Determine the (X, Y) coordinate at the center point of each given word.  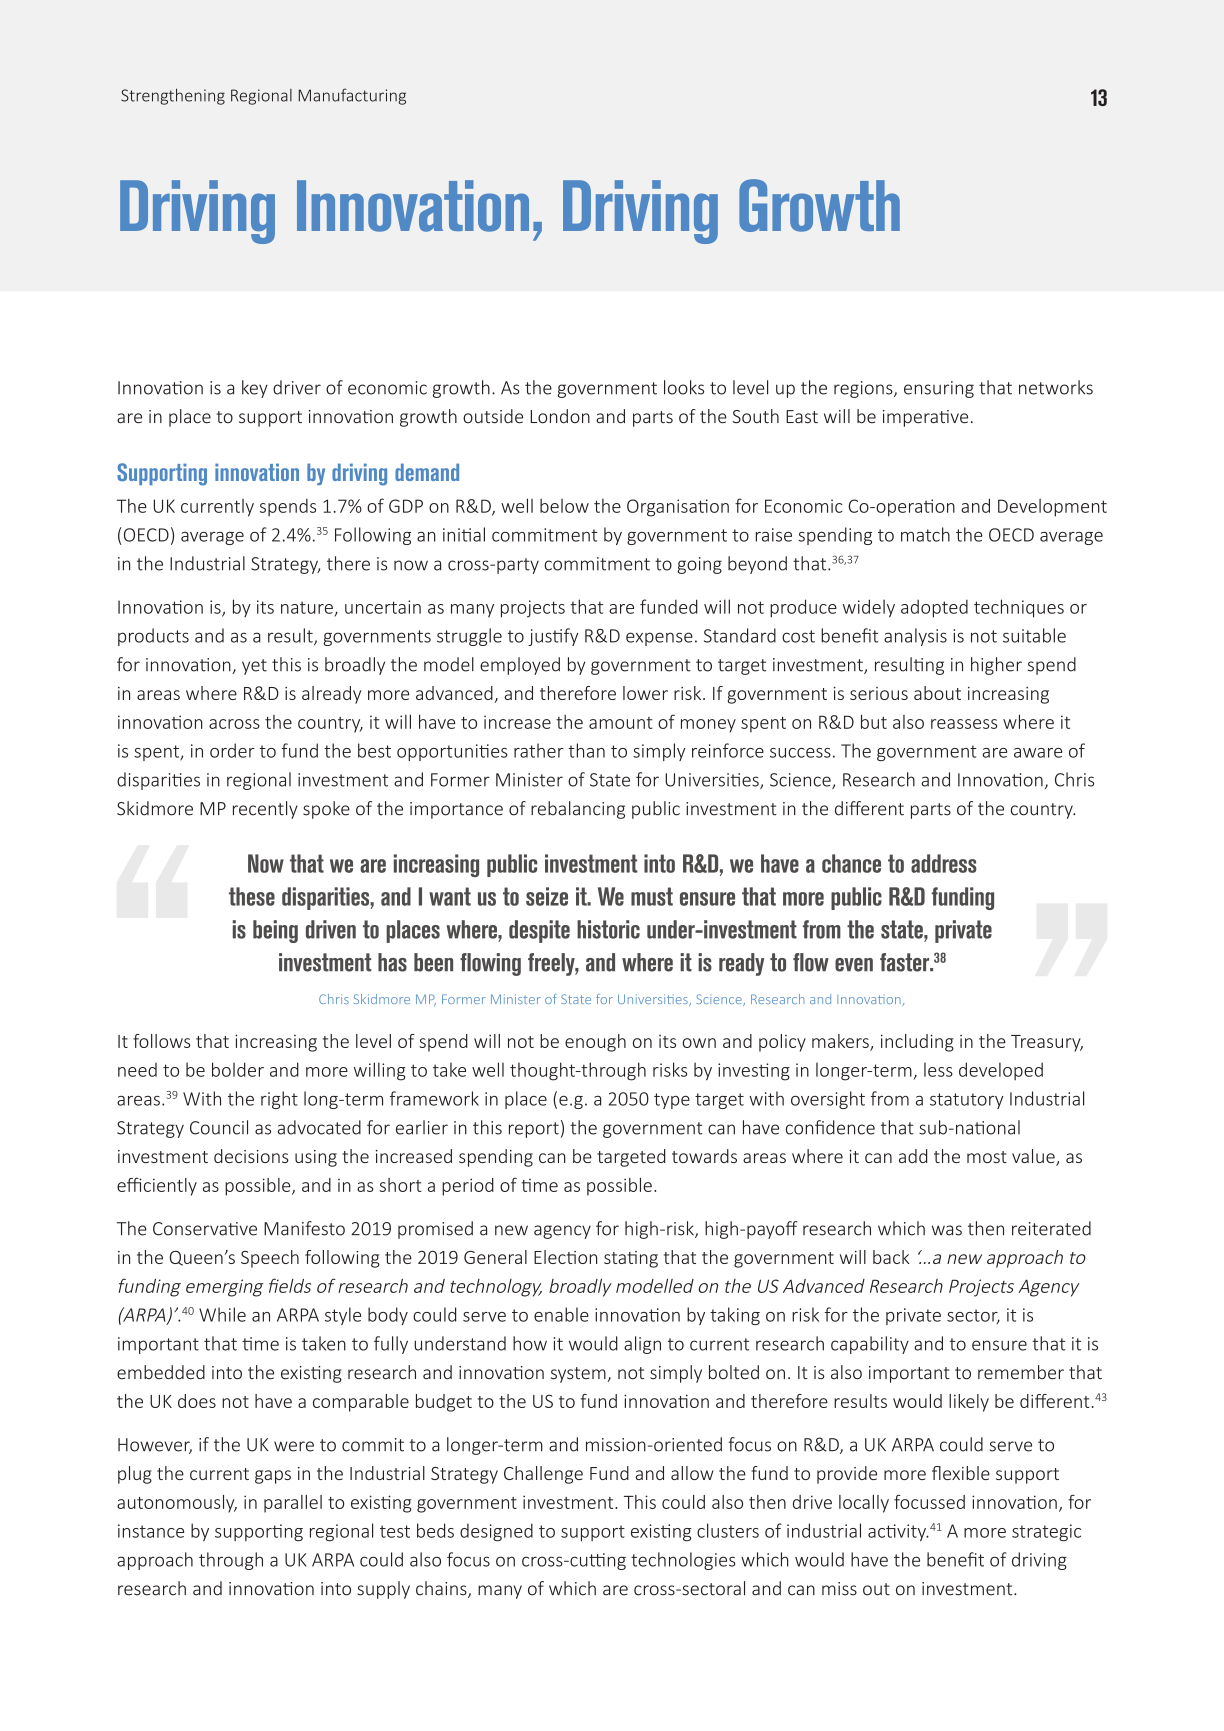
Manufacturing (352, 96)
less (938, 1070)
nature (307, 607)
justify (553, 637)
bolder (238, 1069)
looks (684, 387)
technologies (683, 1561)
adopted (934, 609)
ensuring (939, 389)
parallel (293, 1504)
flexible (961, 1473)
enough (595, 1043)
